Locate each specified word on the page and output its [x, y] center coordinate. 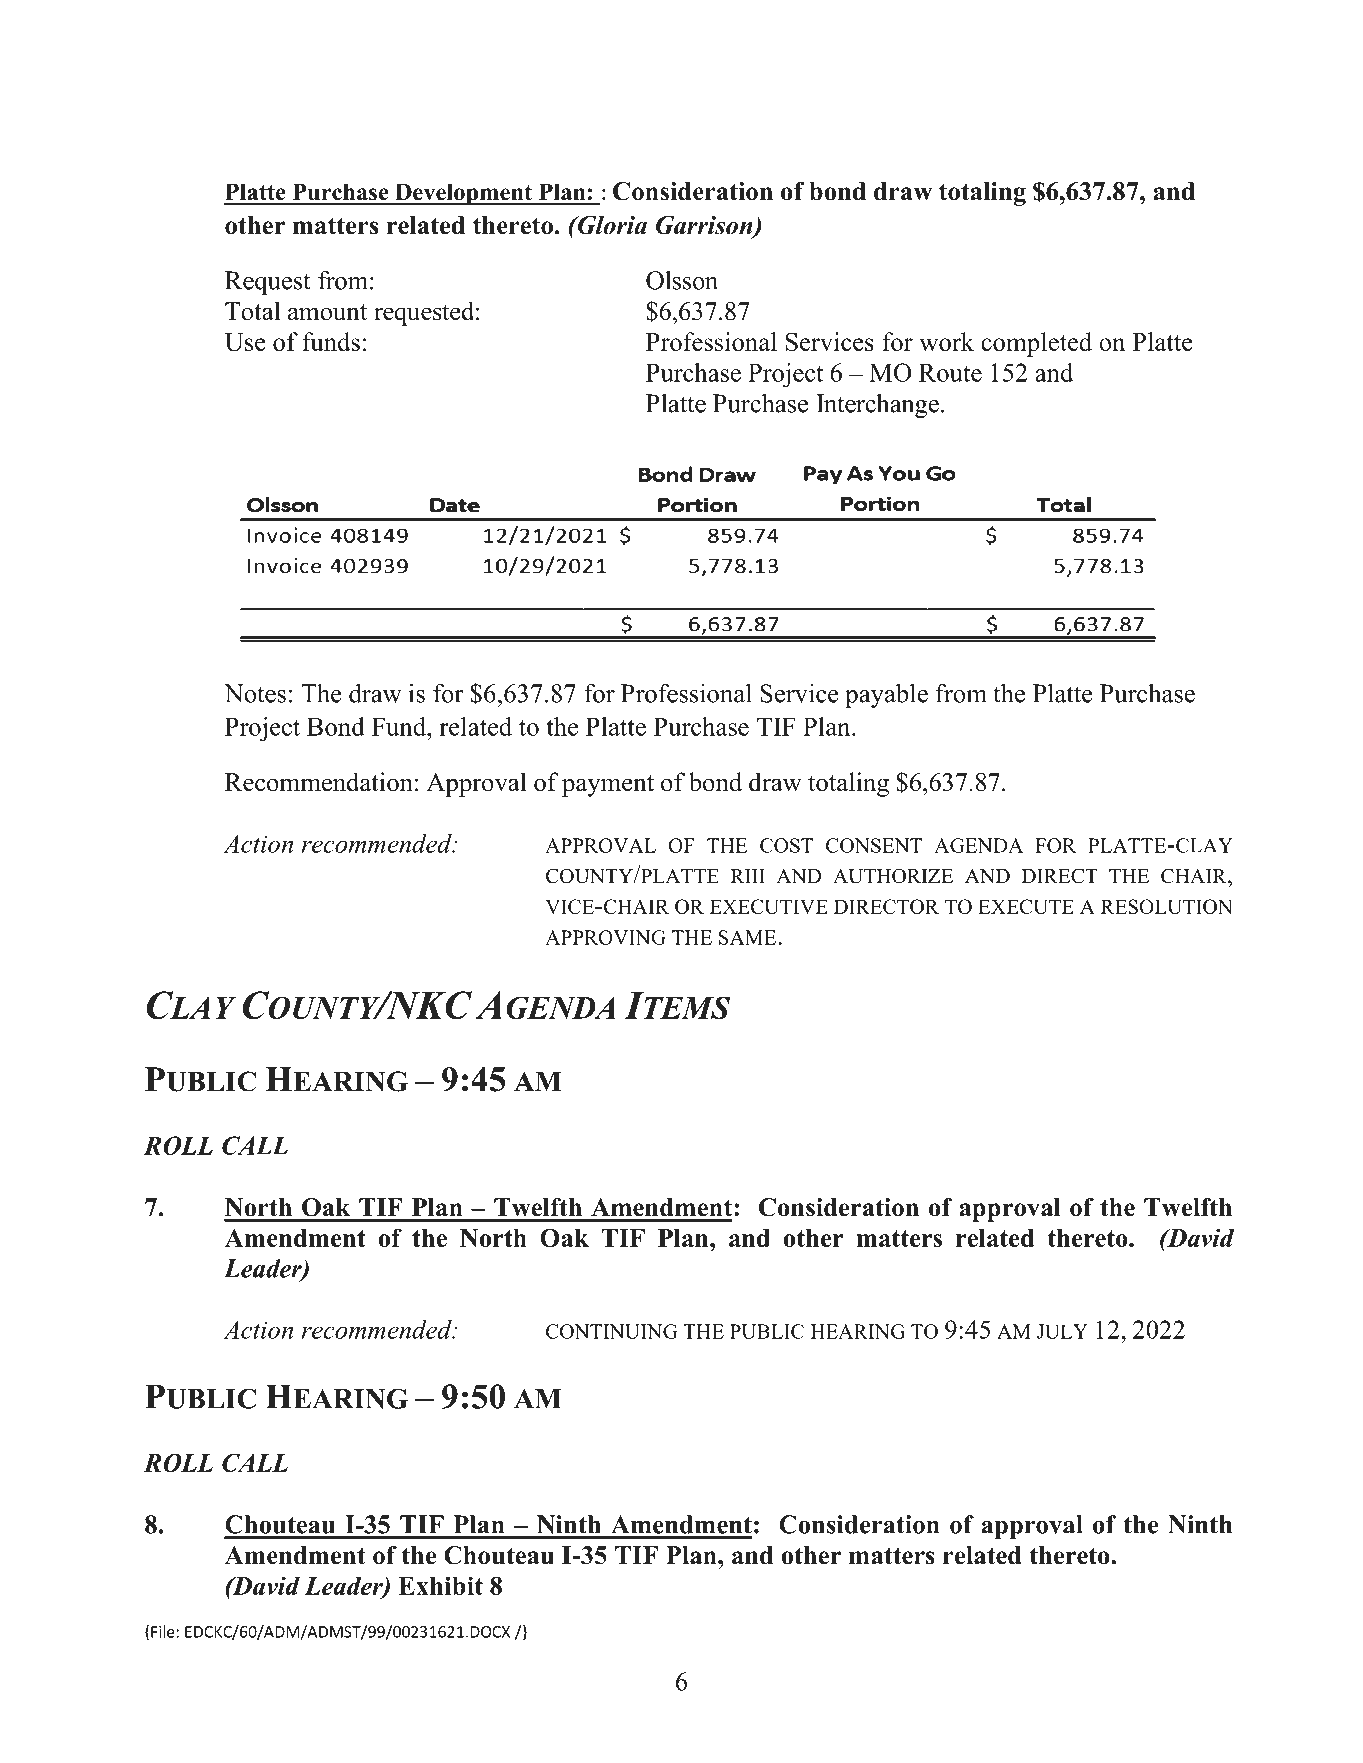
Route [950, 373]
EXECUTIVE [769, 906]
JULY [1062, 1331]
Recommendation [319, 782]
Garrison [705, 226]
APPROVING [605, 937]
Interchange [877, 406]
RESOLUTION [1166, 906]
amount [327, 312]
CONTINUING [612, 1331]
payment [608, 786]
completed [1036, 344]
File [163, 1632]
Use [245, 342]
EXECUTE [1026, 906]
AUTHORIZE [893, 876]
